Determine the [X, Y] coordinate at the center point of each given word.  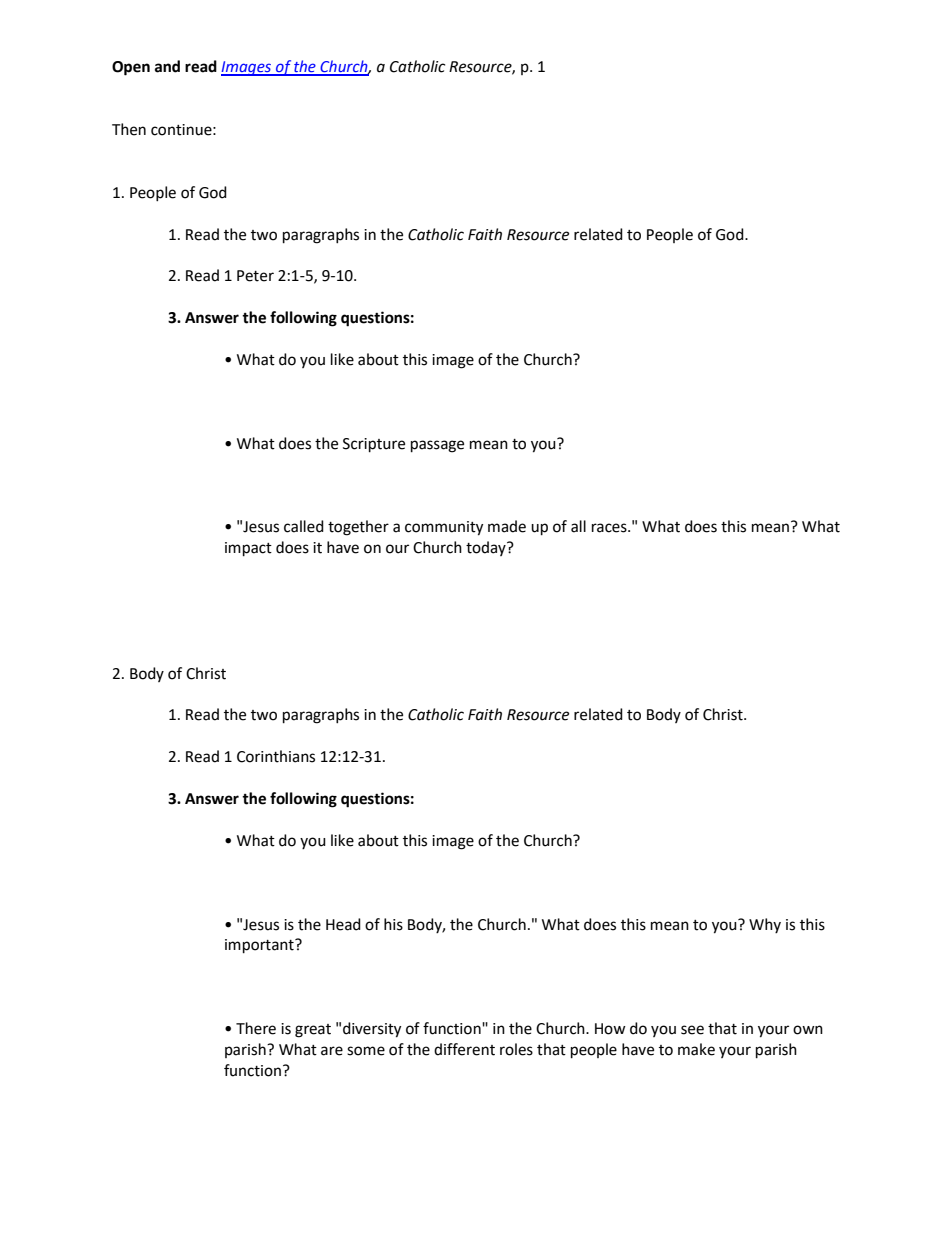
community [444, 528]
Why [765, 925]
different [464, 1049]
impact [248, 549]
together [358, 528]
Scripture [374, 445]
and [167, 66]
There [256, 1028]
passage [437, 446]
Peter [255, 276]
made [507, 526]
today [487, 548]
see [692, 1030]
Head [343, 924]
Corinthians [276, 756]
